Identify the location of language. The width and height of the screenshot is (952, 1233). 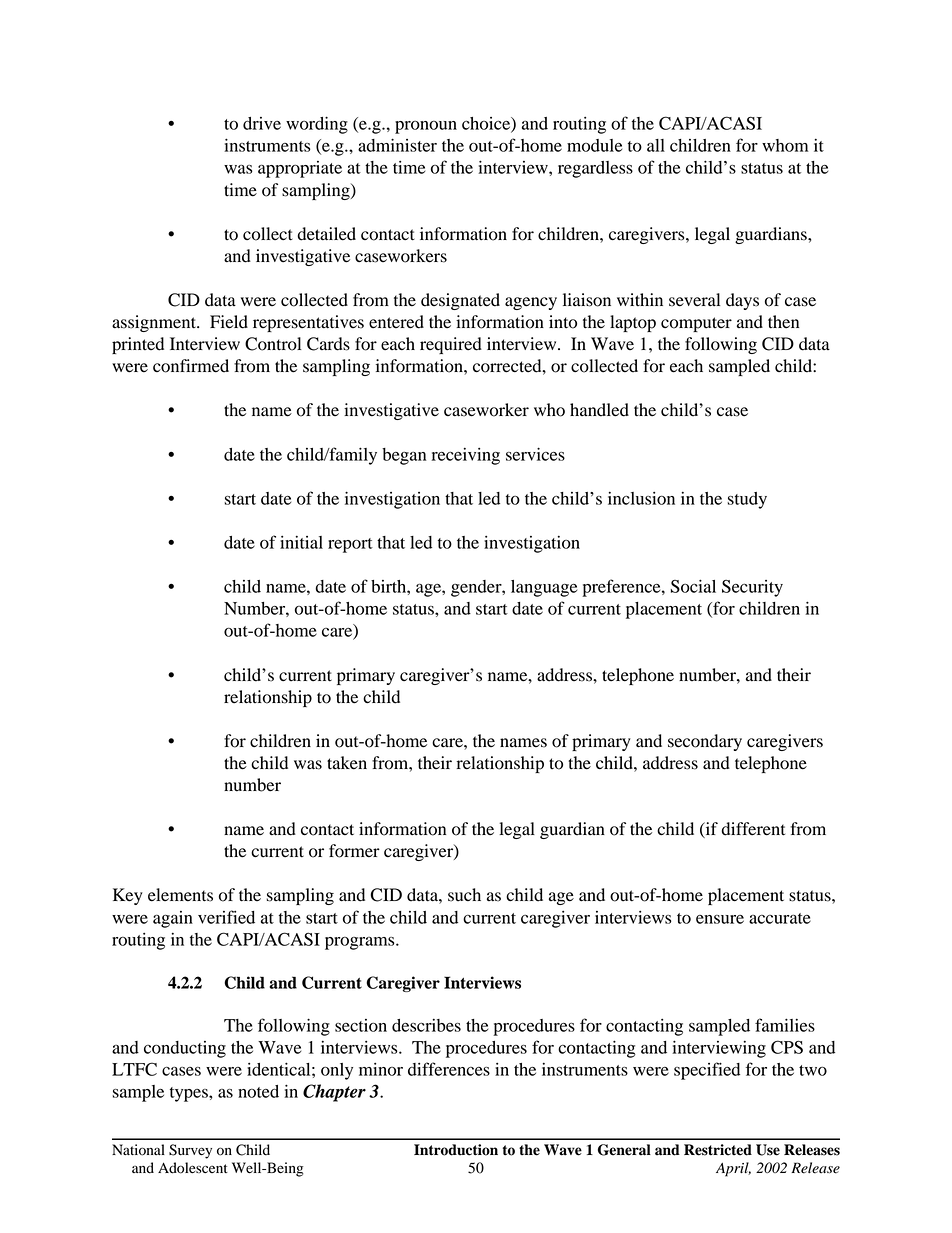
(544, 588).
